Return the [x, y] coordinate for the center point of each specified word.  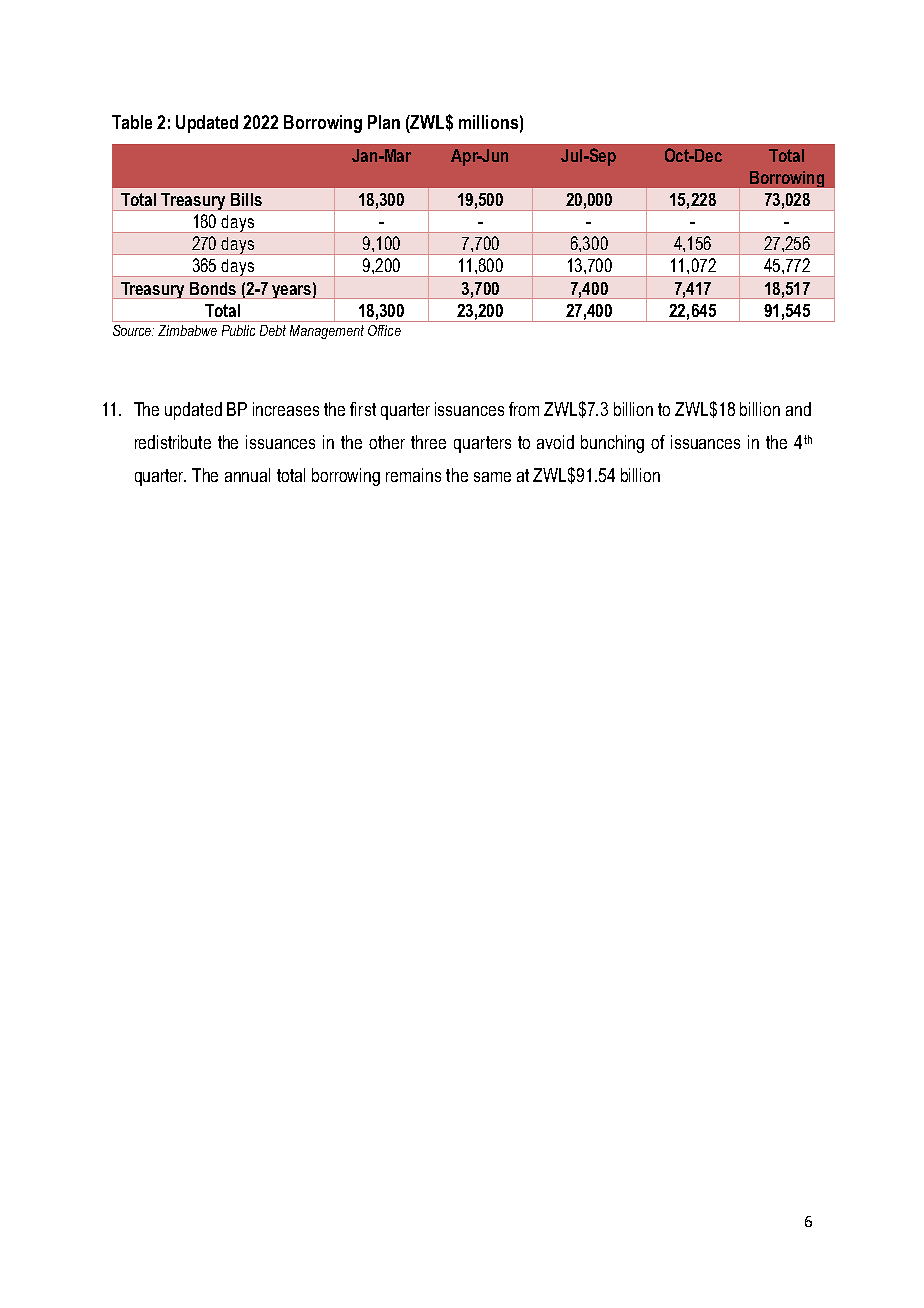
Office [384, 330]
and [798, 409]
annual [247, 475]
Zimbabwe [187, 330]
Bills [246, 199]
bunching [612, 444]
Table [132, 122]
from [524, 409]
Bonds [213, 288]
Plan [384, 122]
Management [327, 332]
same [492, 477]
